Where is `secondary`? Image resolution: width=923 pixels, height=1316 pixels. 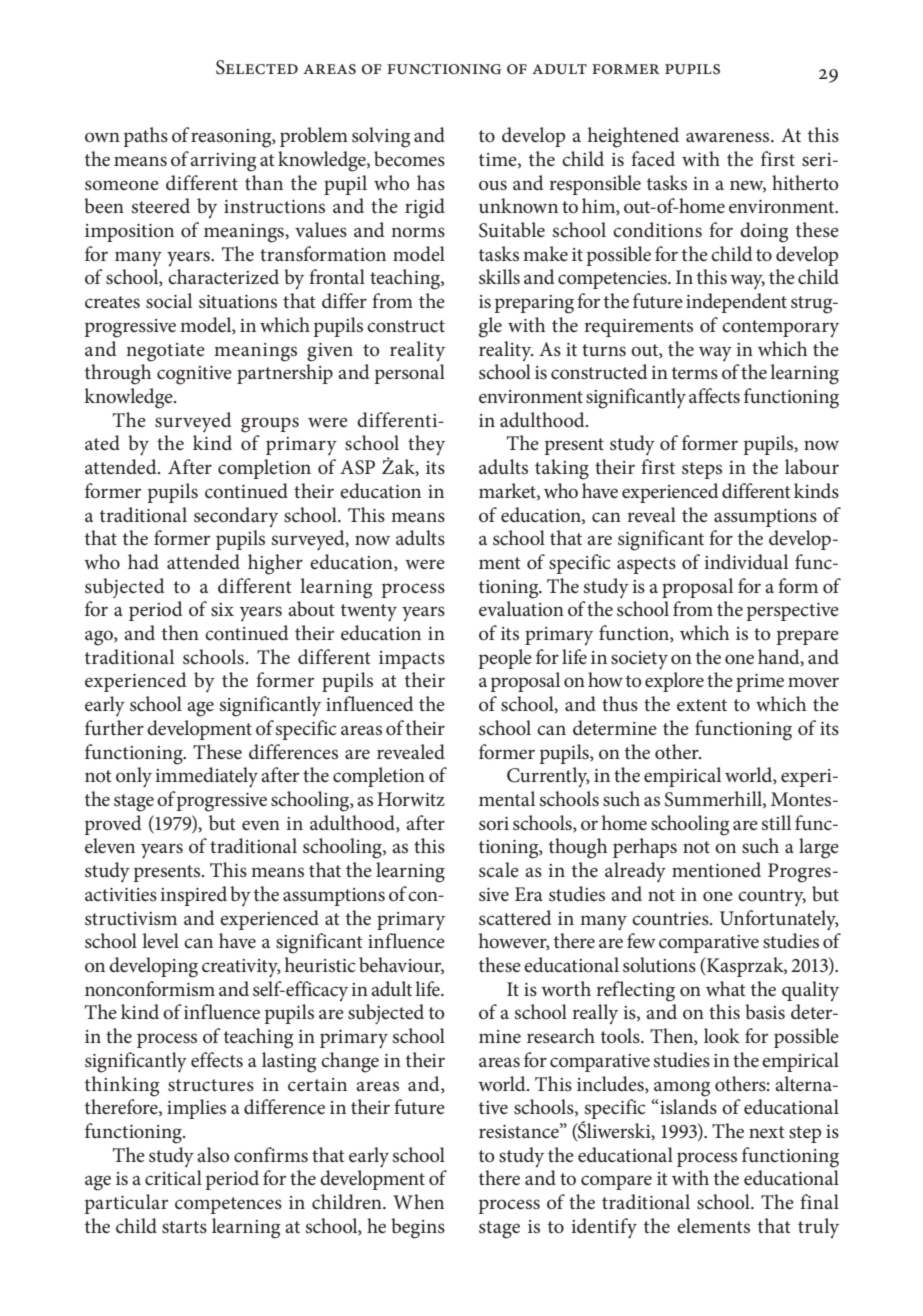
secondary is located at coordinates (236, 517).
